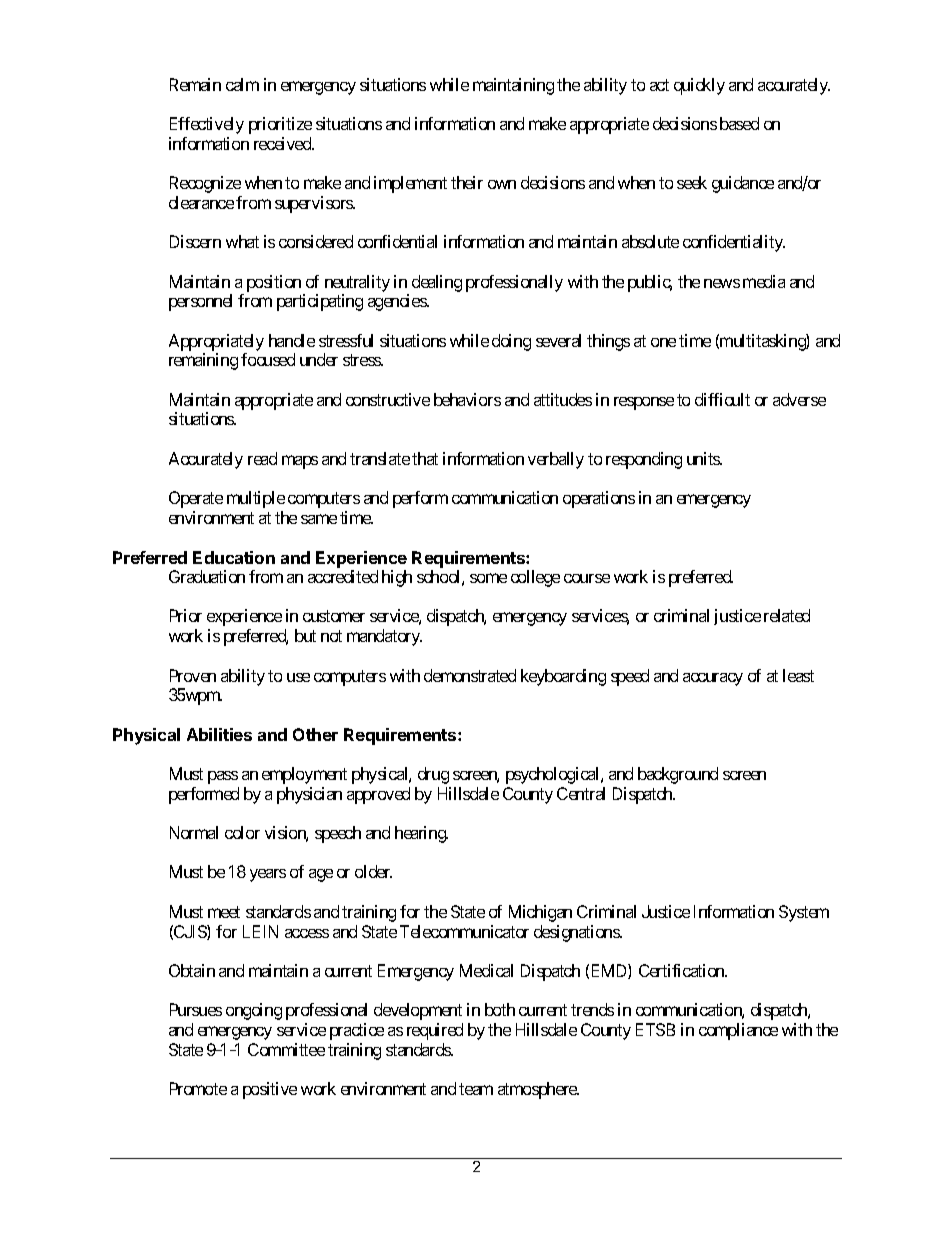 The image size is (952, 1233). Describe the element at coordinates (739, 123) in the screenshot. I see `based` at that location.
